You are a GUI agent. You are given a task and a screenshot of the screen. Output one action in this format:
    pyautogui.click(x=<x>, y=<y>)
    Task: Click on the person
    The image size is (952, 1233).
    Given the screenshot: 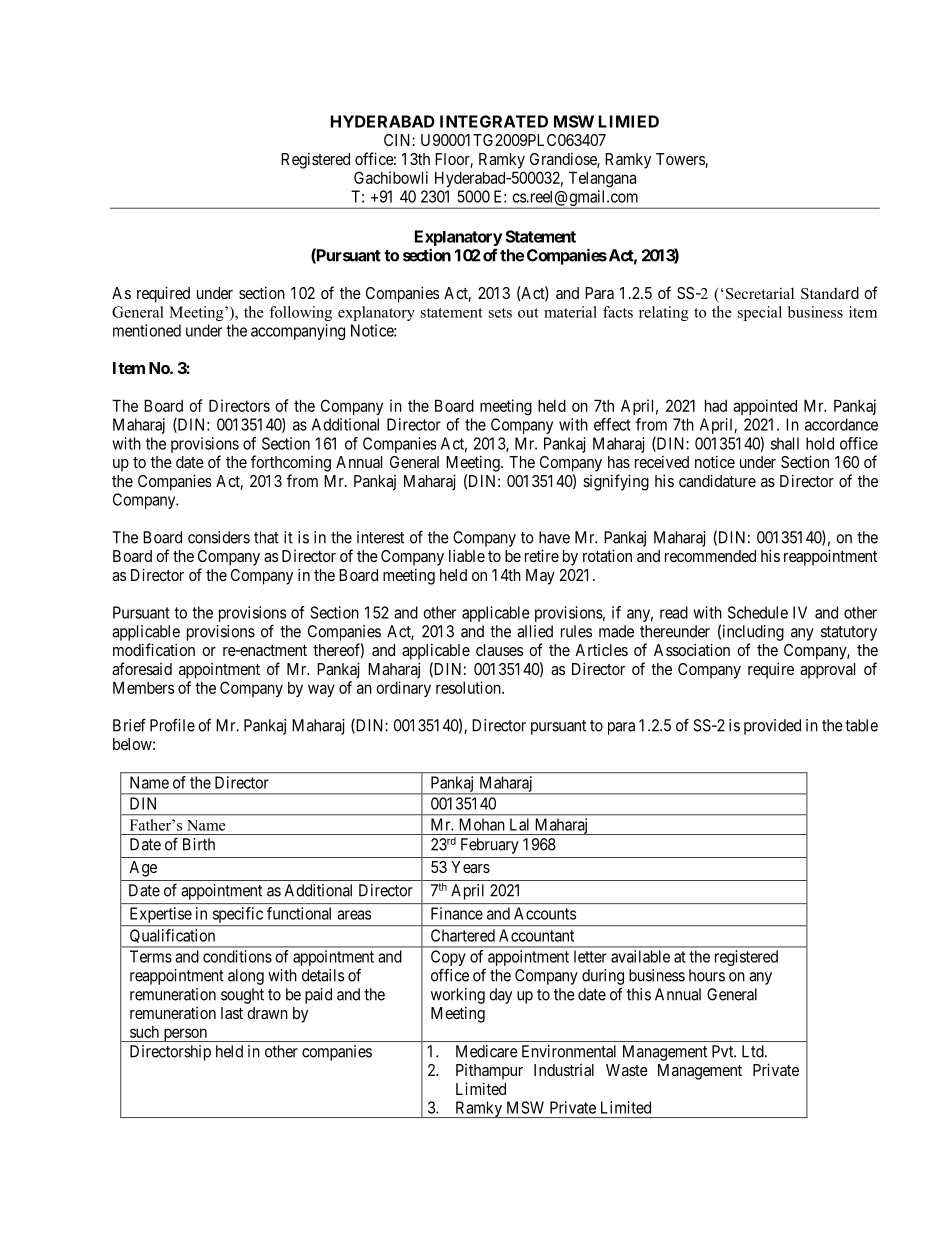 What is the action you would take?
    pyautogui.click(x=185, y=1035)
